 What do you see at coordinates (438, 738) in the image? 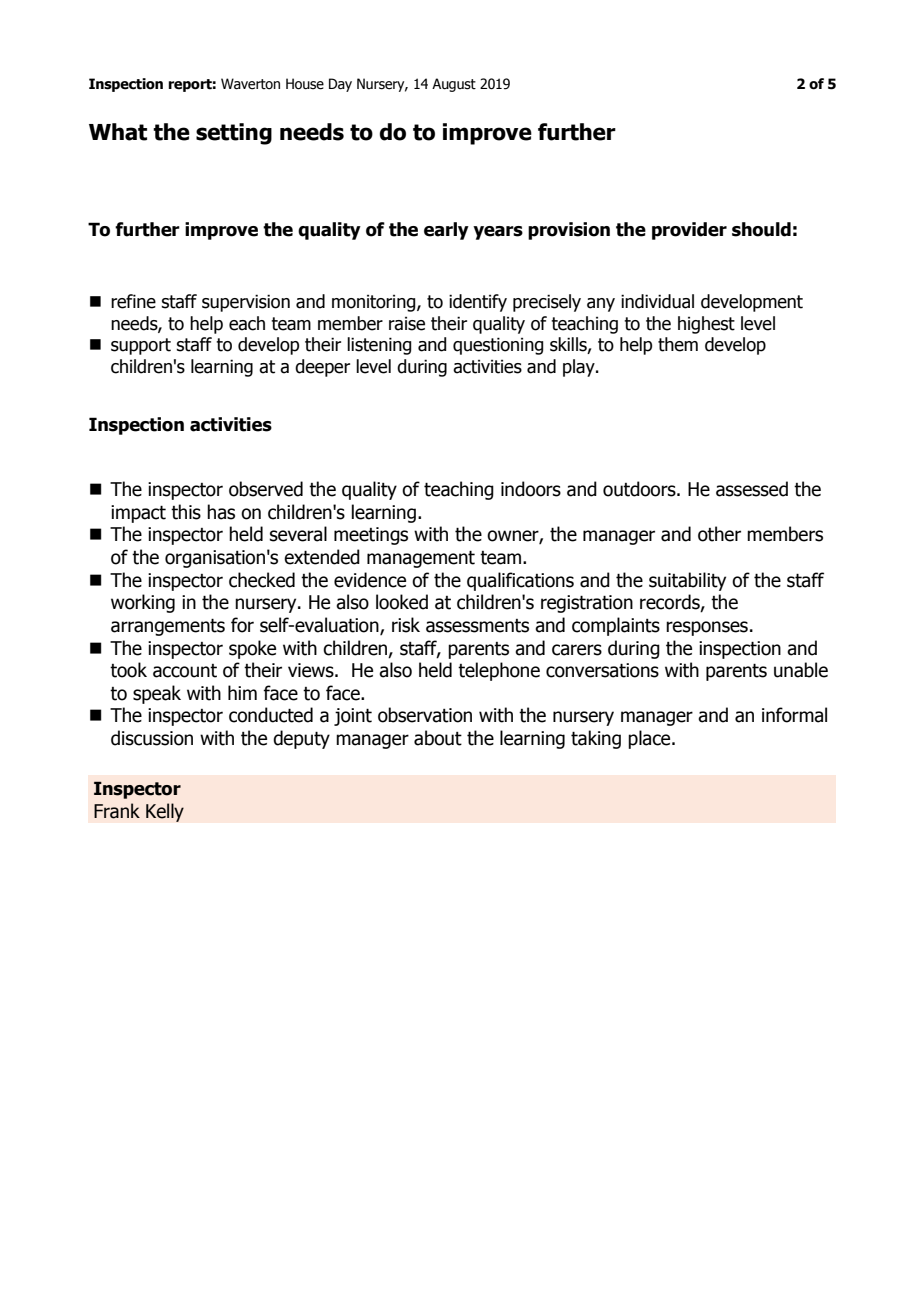
I see `about` at bounding box center [438, 738].
